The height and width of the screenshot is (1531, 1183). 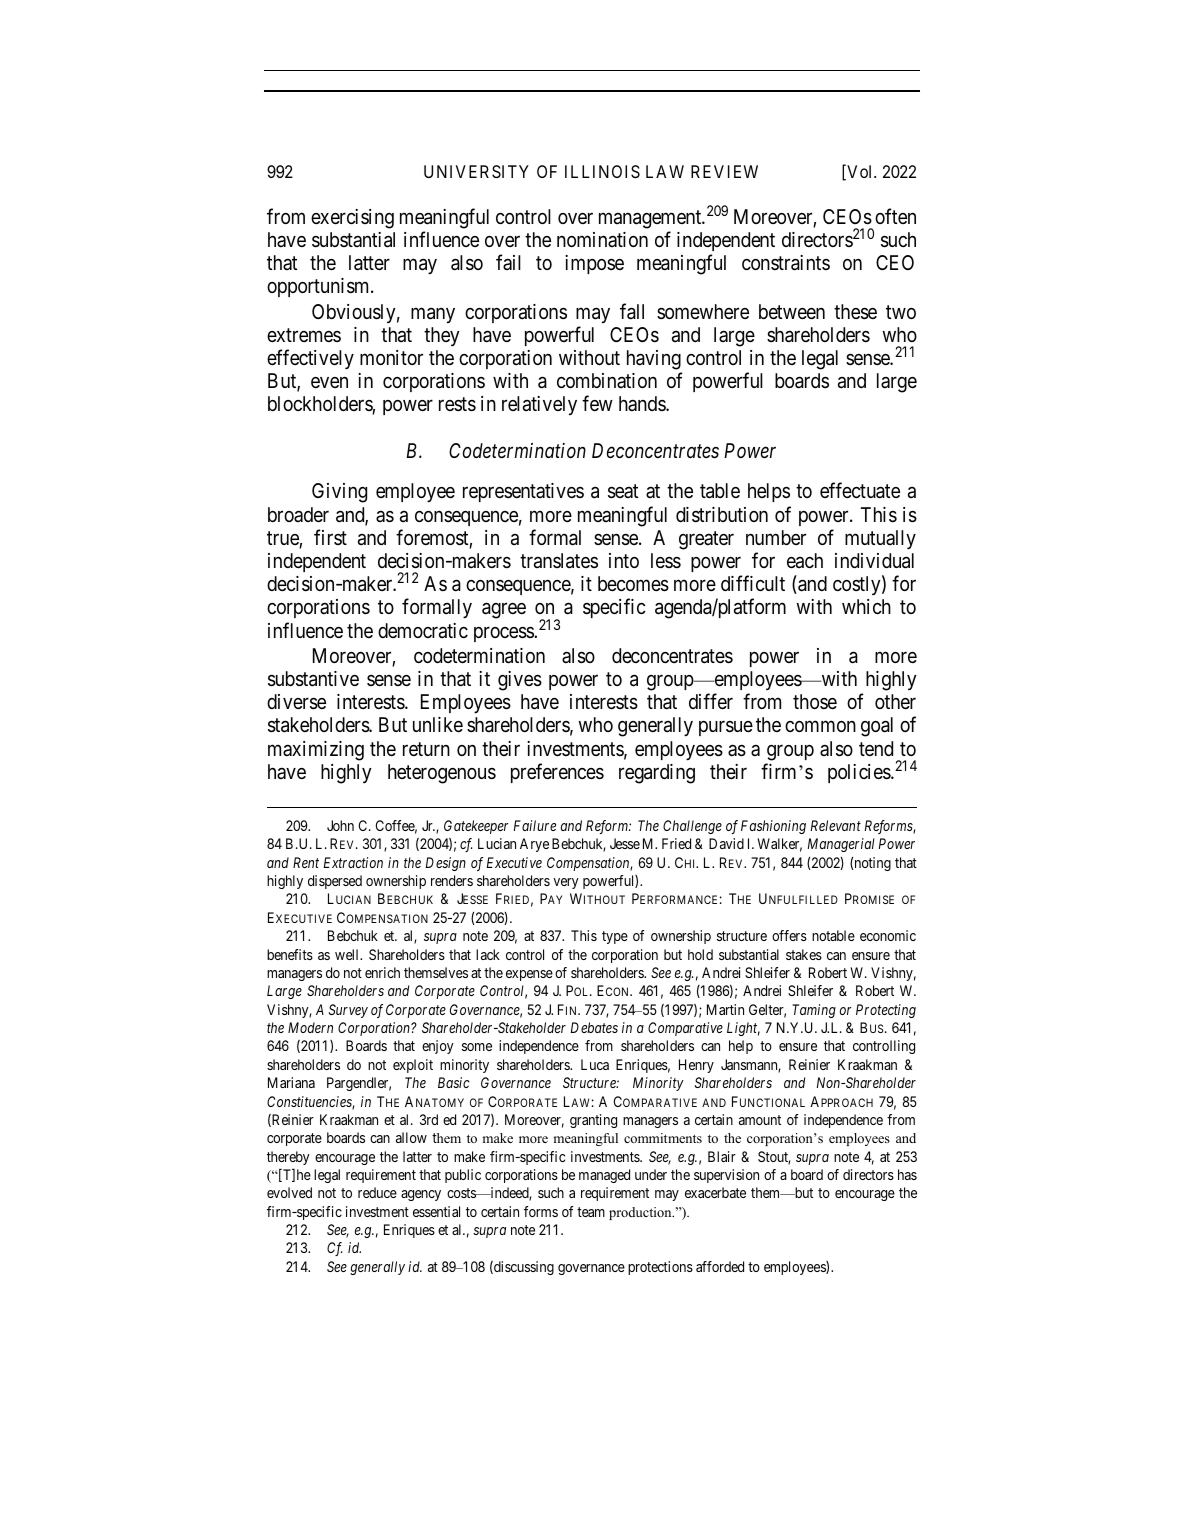 I want to click on often, so click(x=895, y=216).
